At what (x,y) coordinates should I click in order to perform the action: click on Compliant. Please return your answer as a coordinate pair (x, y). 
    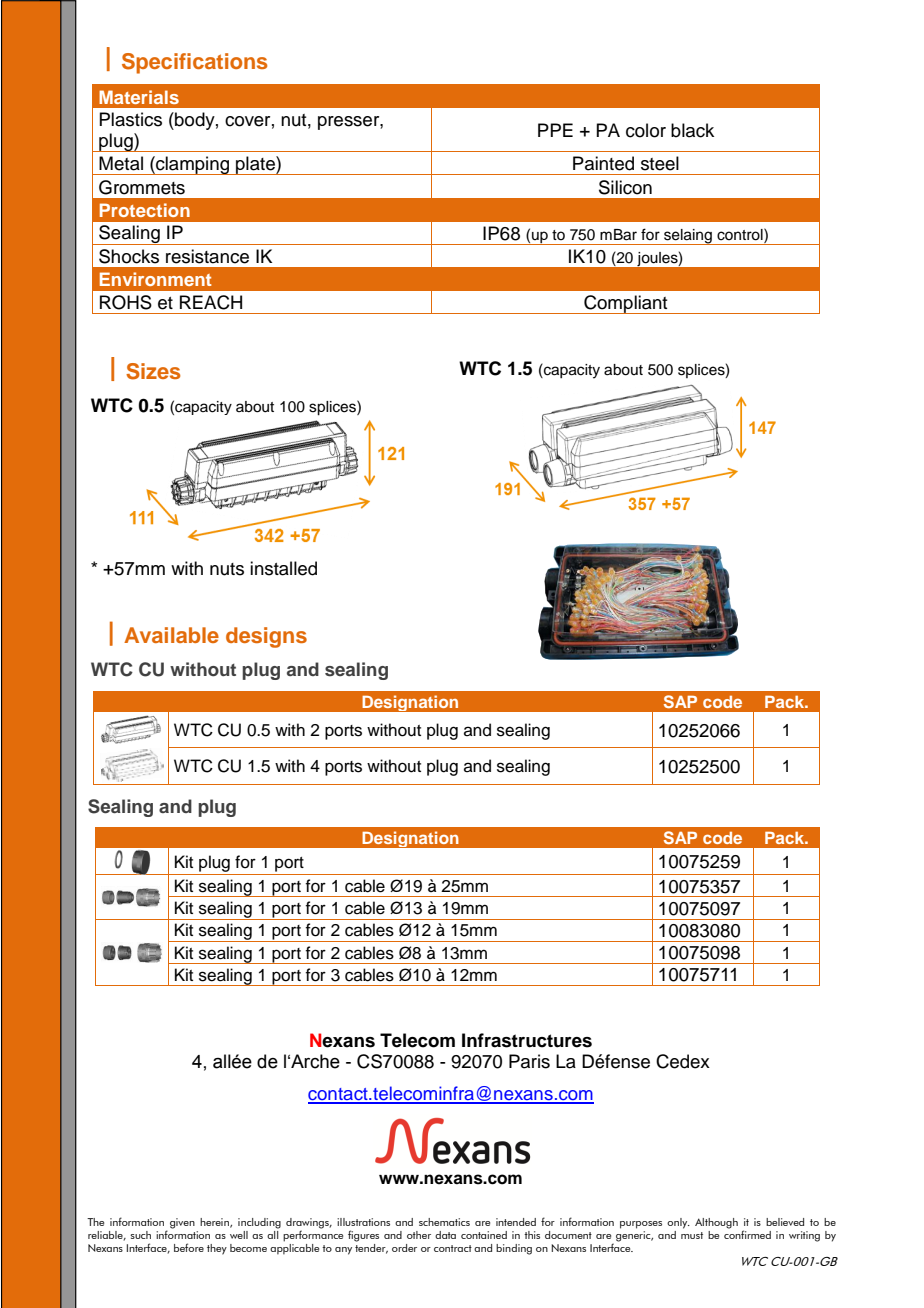
    Looking at the image, I should click on (626, 304).
